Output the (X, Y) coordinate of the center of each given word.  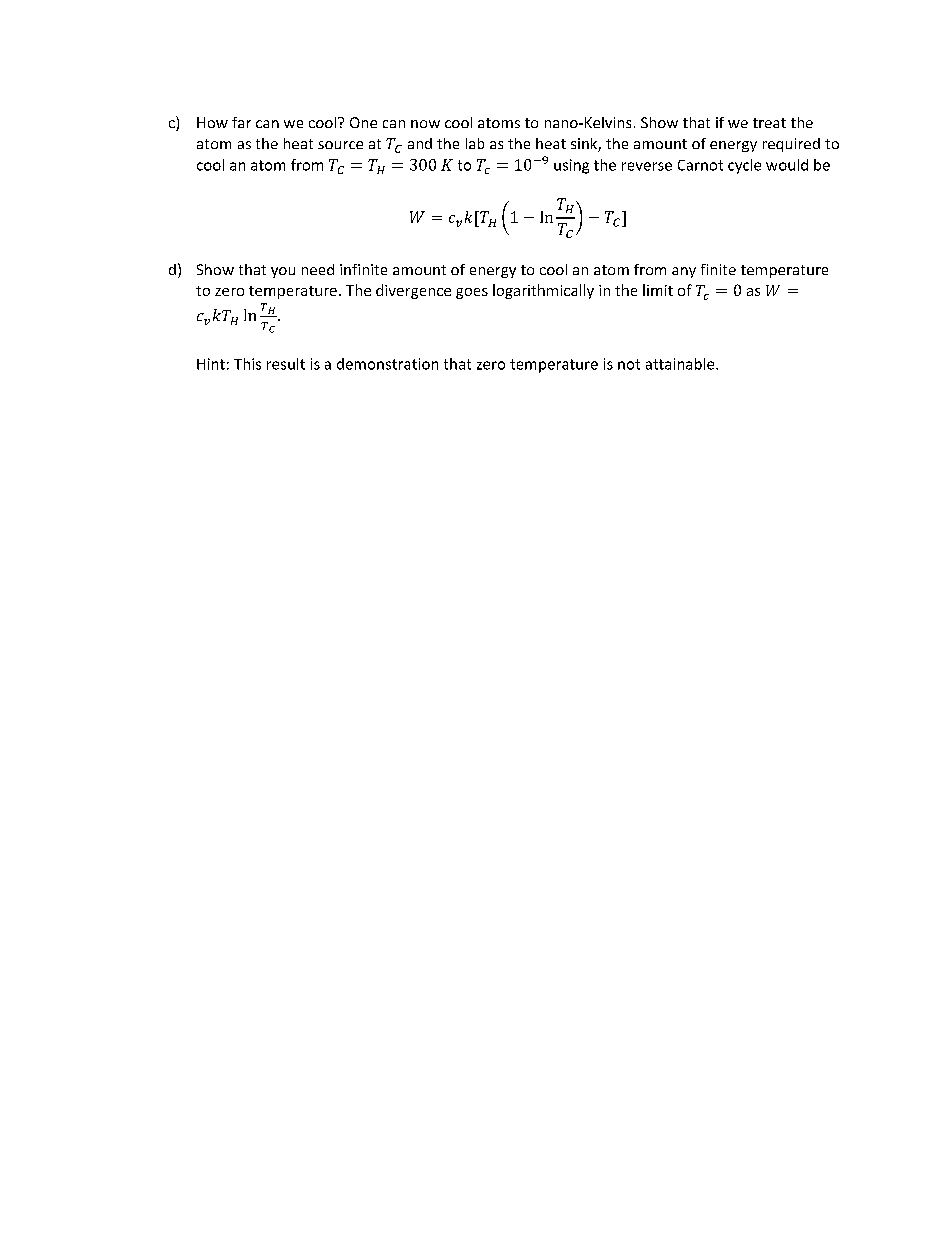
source (340, 145)
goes (472, 293)
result (286, 364)
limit (658, 290)
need (318, 269)
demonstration (387, 364)
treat (769, 123)
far (241, 122)
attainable (681, 364)
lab (475, 143)
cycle (744, 166)
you (283, 272)
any (684, 272)
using (571, 166)
